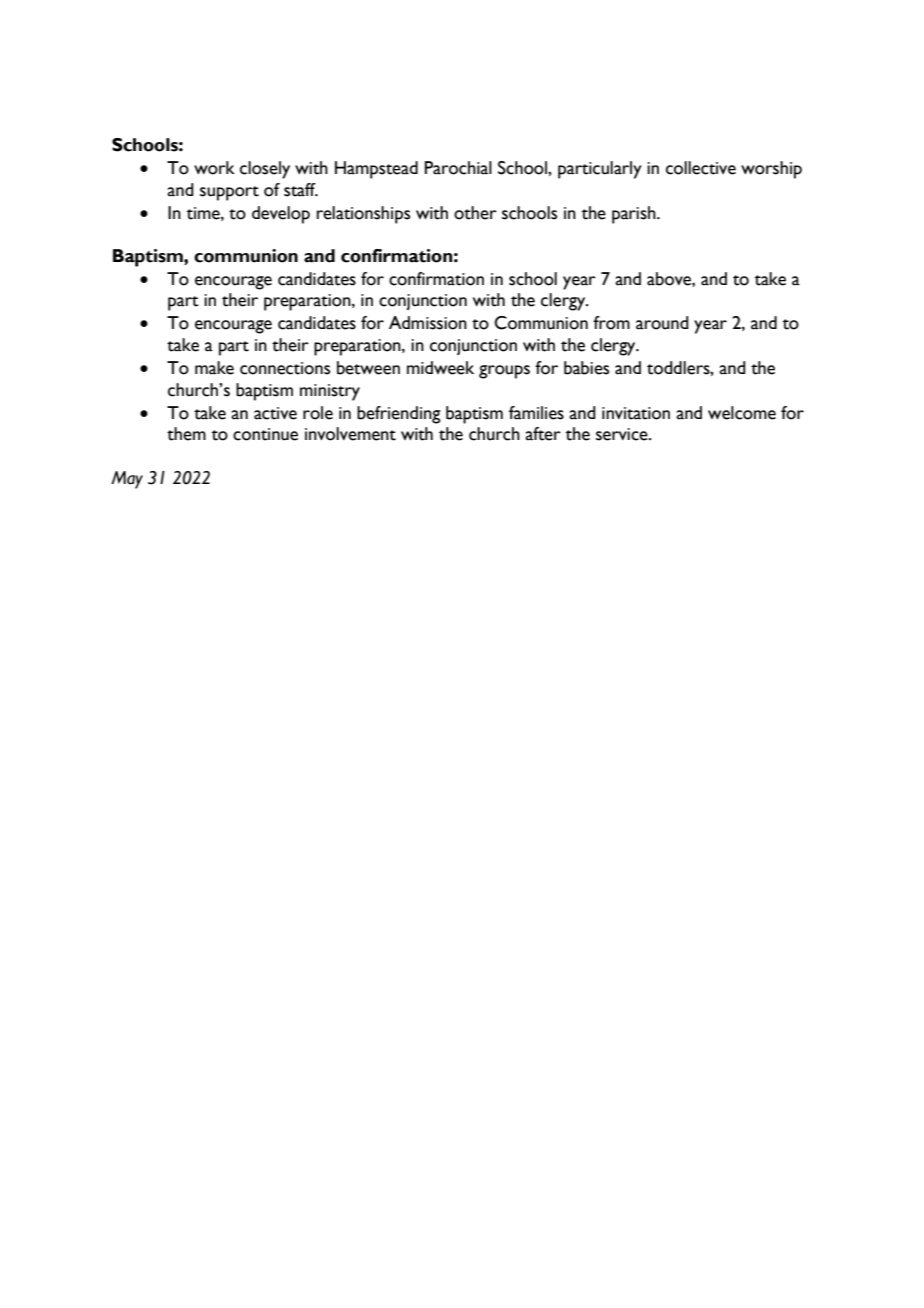 Image resolution: width=924 pixels, height=1308 pixels. Describe the element at coordinates (127, 480) in the image. I see `May` at that location.
